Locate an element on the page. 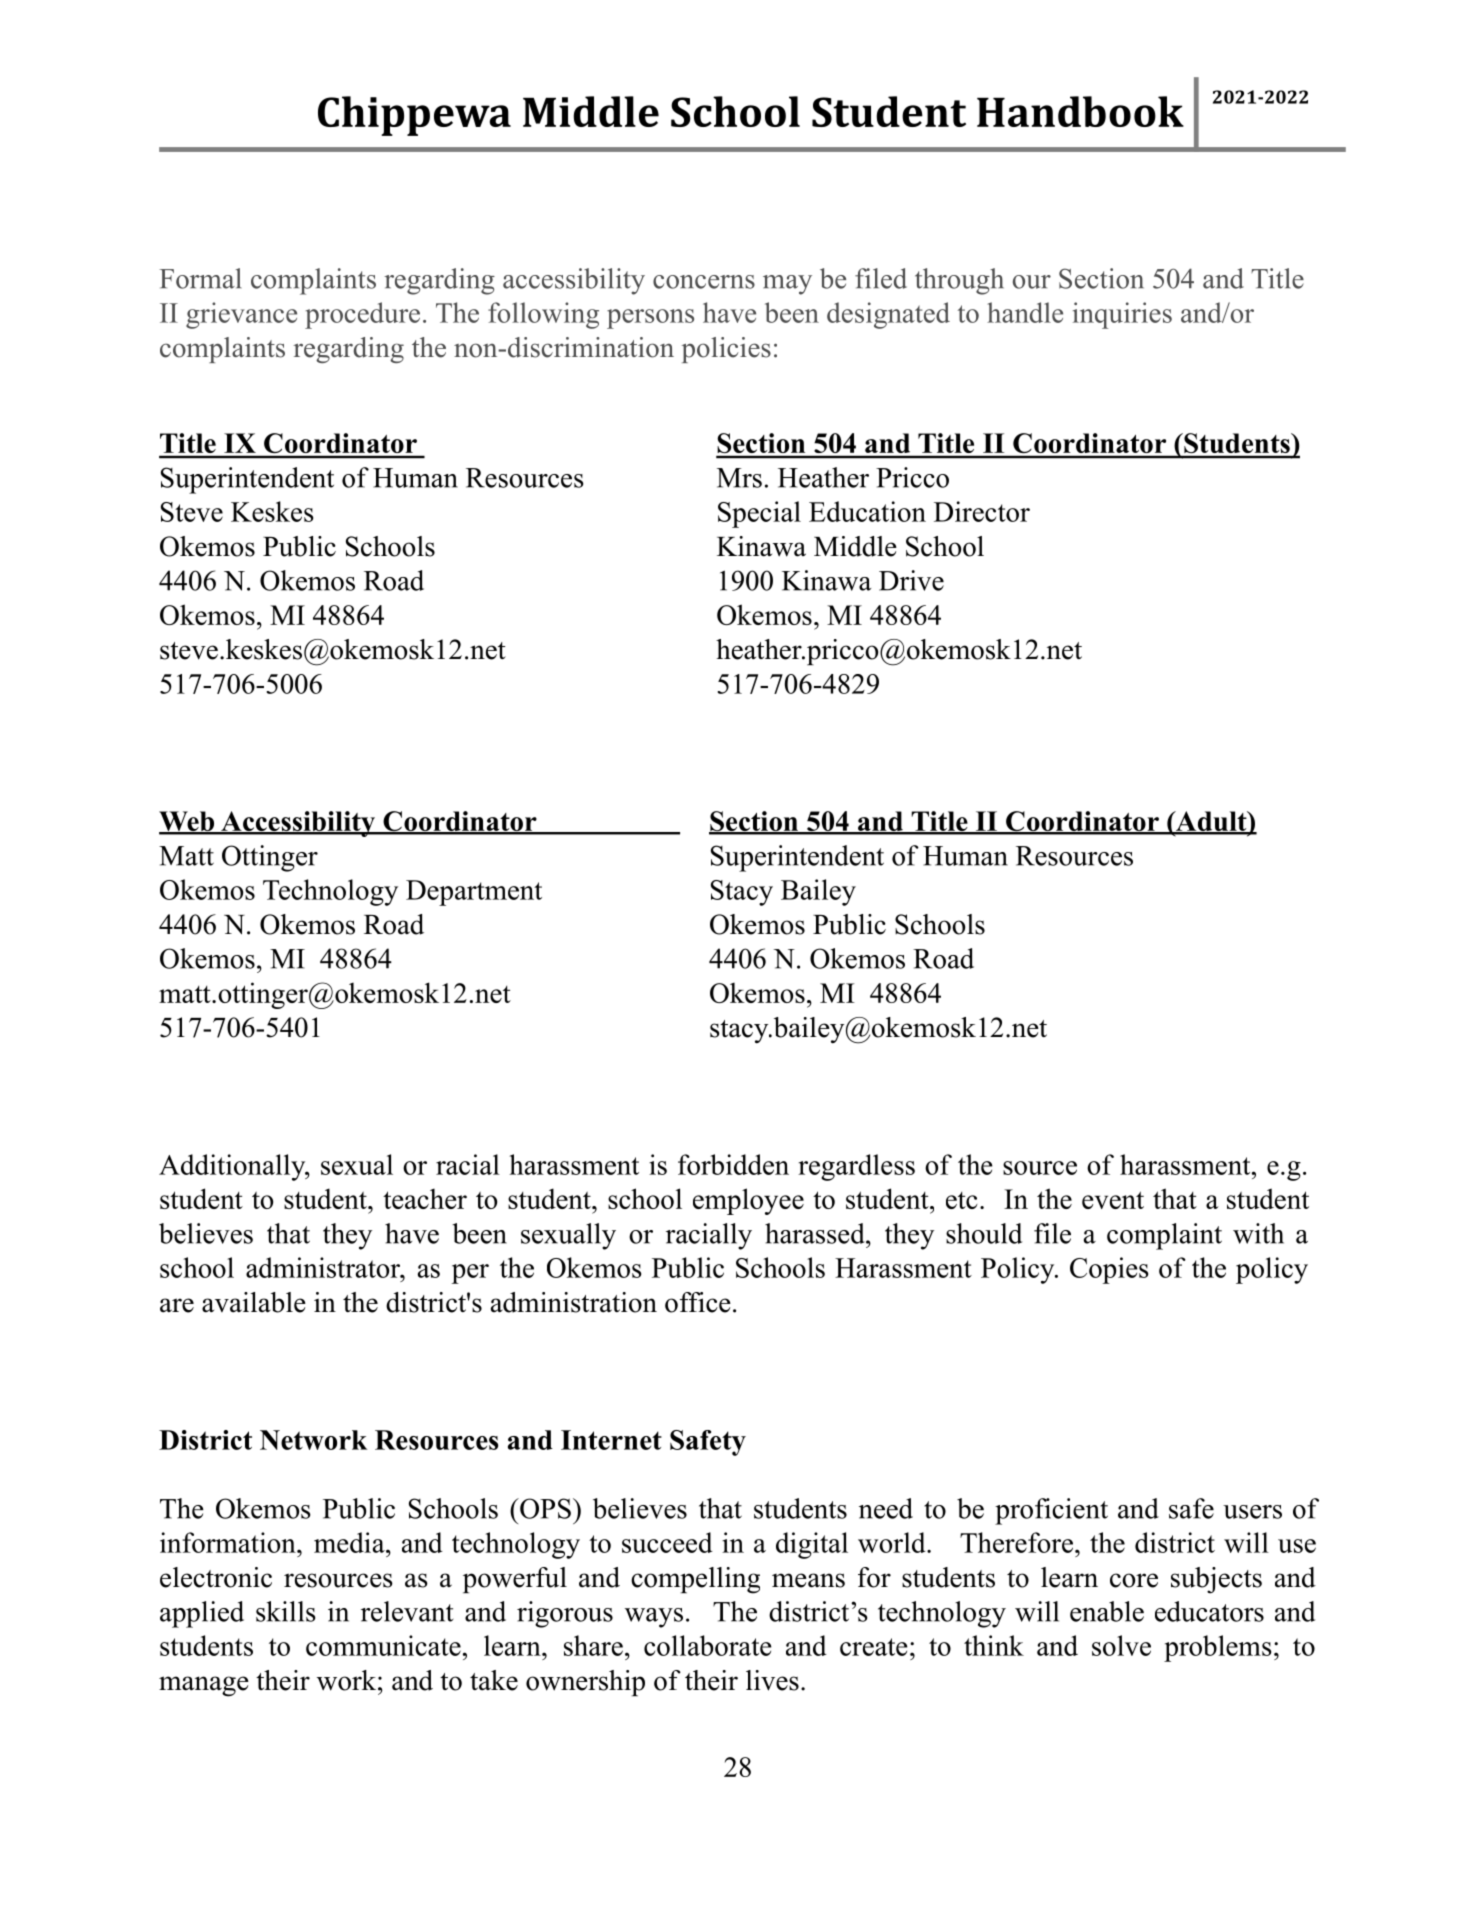 The image size is (1476, 1910). solve is located at coordinates (1121, 1645).
